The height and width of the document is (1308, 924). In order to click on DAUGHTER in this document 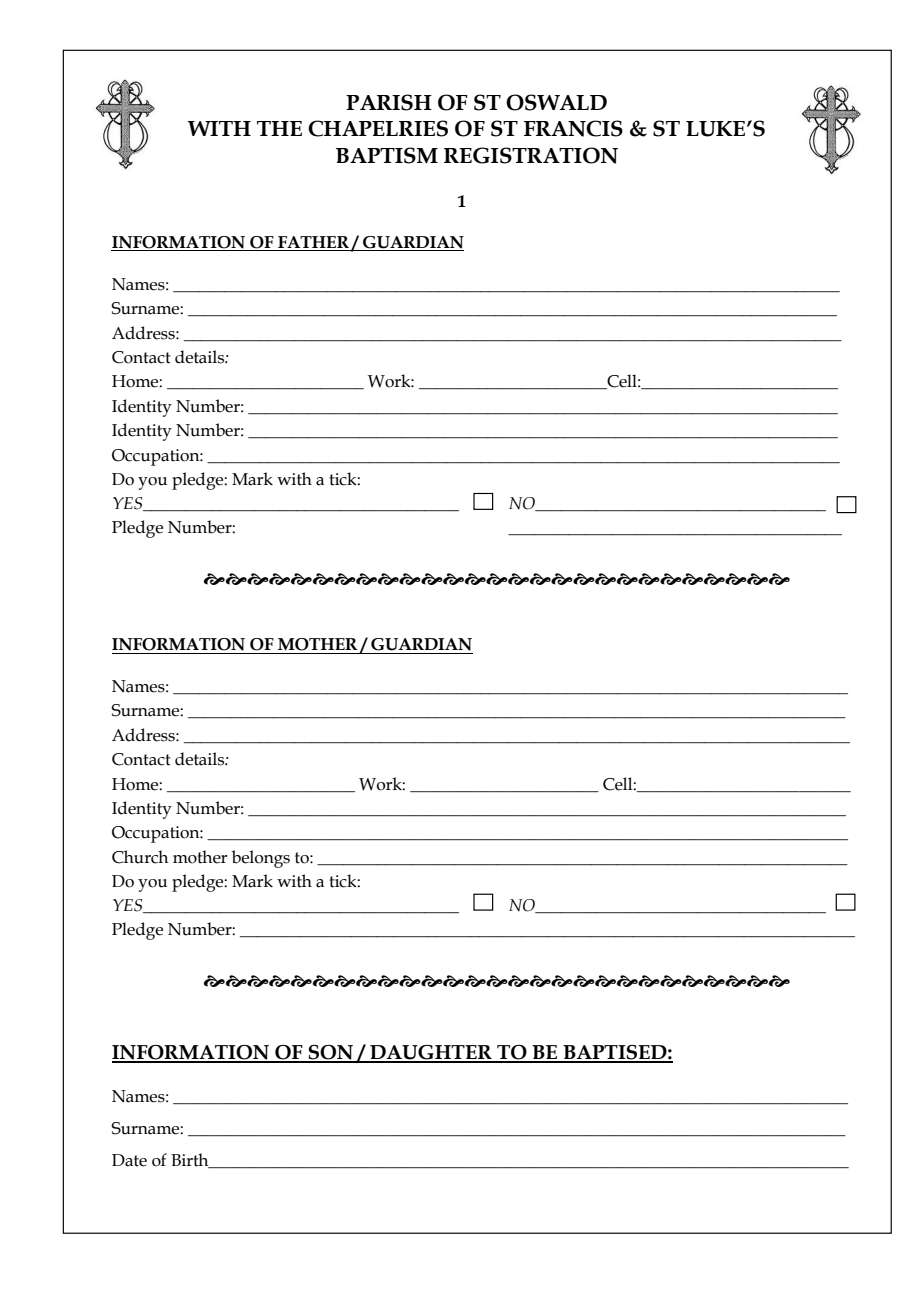, I will do `click(431, 1053)`.
